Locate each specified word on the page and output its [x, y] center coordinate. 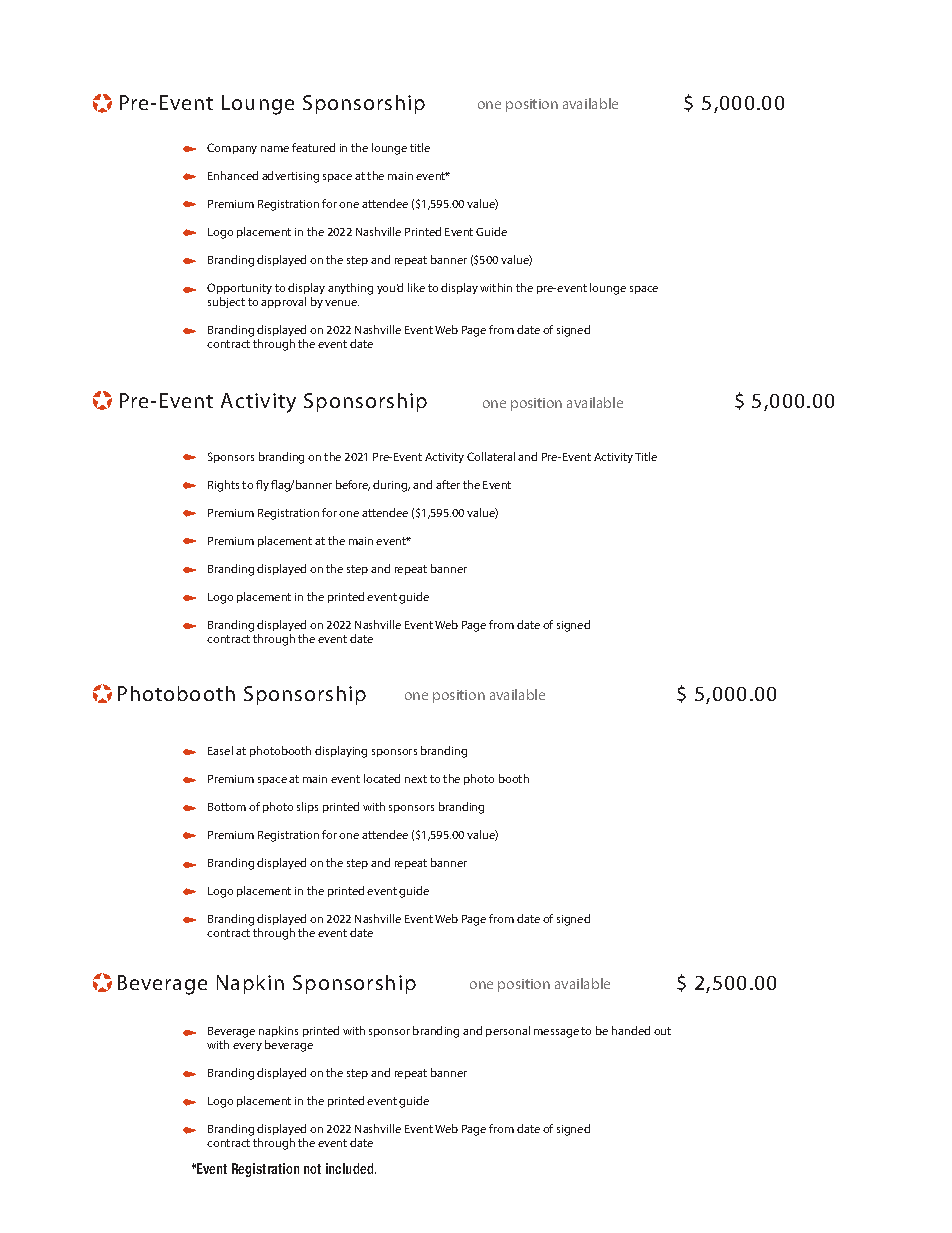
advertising [290, 177]
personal [508, 1031]
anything [350, 289]
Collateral [491, 456]
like [416, 287]
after [448, 484]
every [247, 1047]
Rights [223, 486]
